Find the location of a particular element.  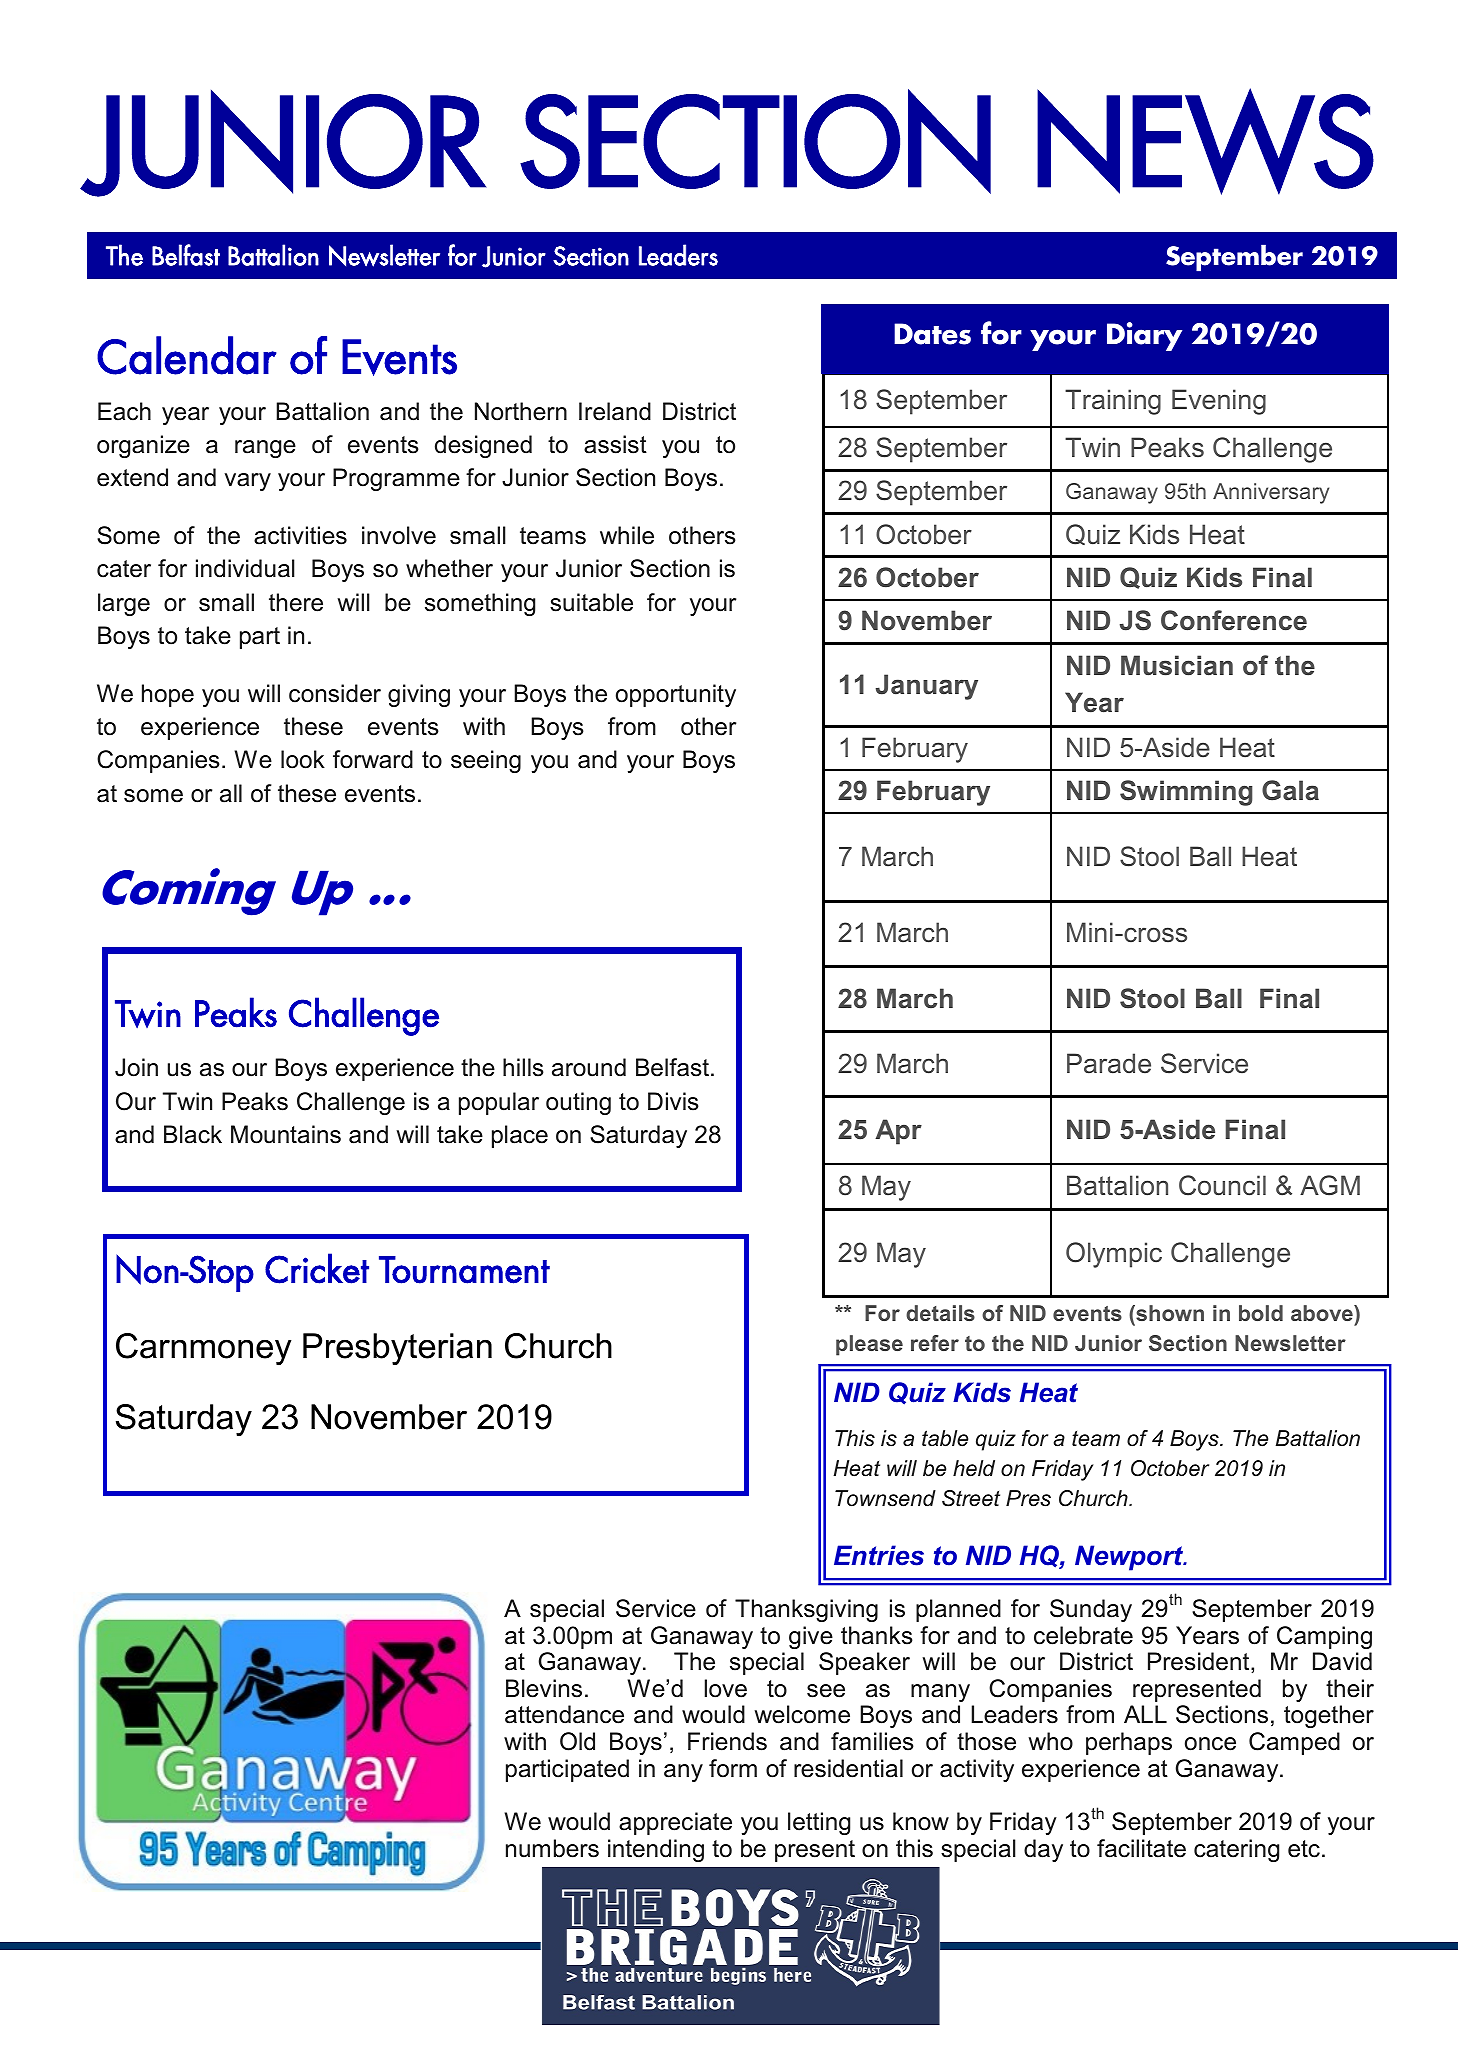

Mountains is located at coordinates (286, 1134).
